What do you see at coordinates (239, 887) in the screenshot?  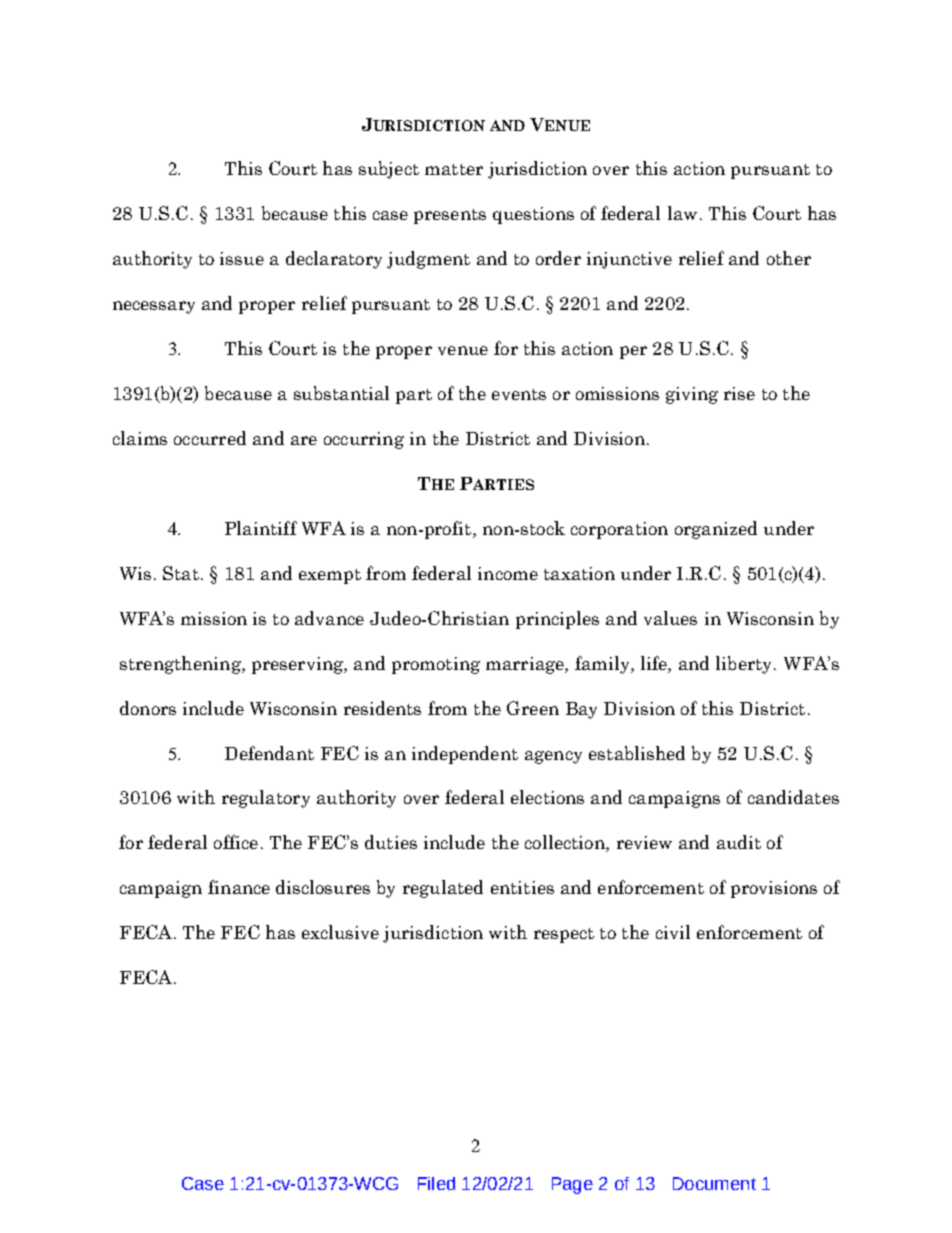 I see `finance` at bounding box center [239, 887].
